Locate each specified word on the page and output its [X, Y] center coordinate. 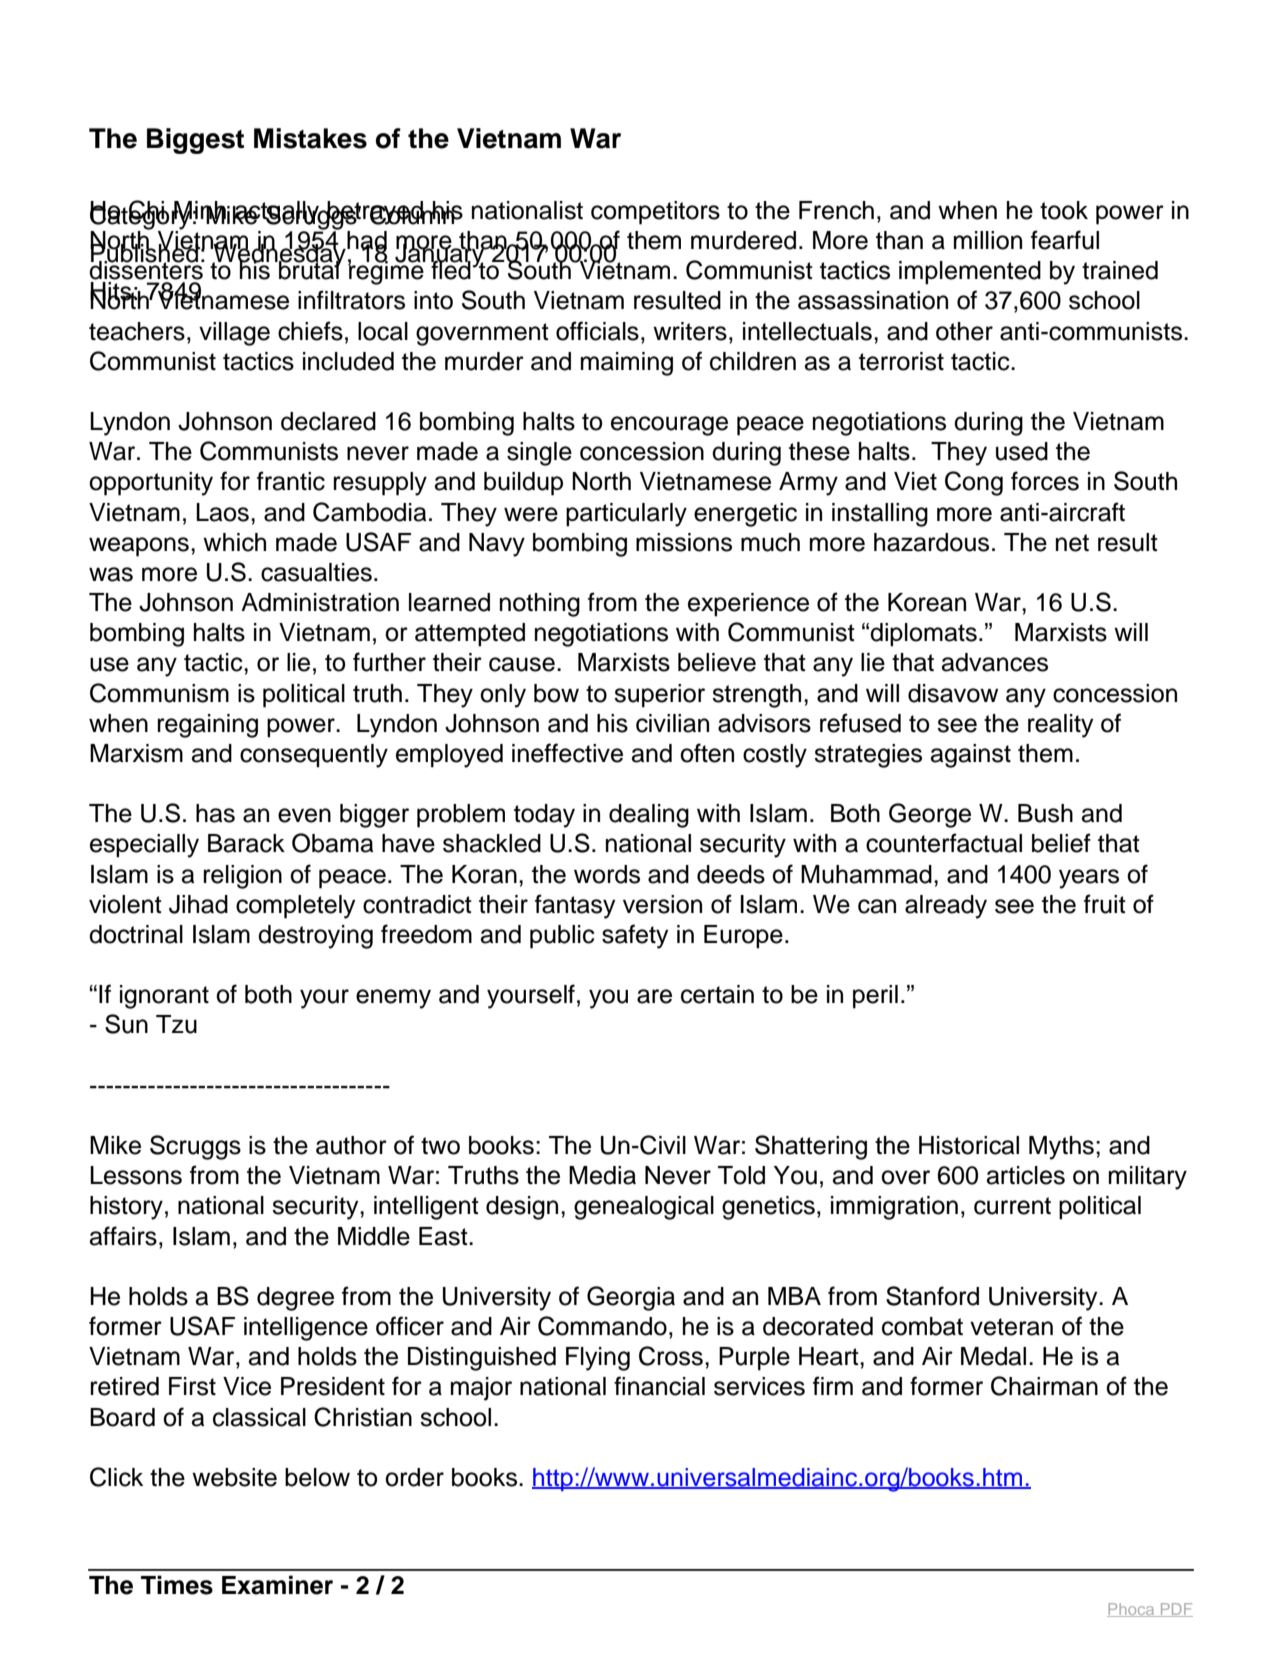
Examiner [277, 1585]
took [1064, 210]
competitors [655, 213]
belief [1061, 843]
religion [243, 877]
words [607, 874]
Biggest [195, 141]
